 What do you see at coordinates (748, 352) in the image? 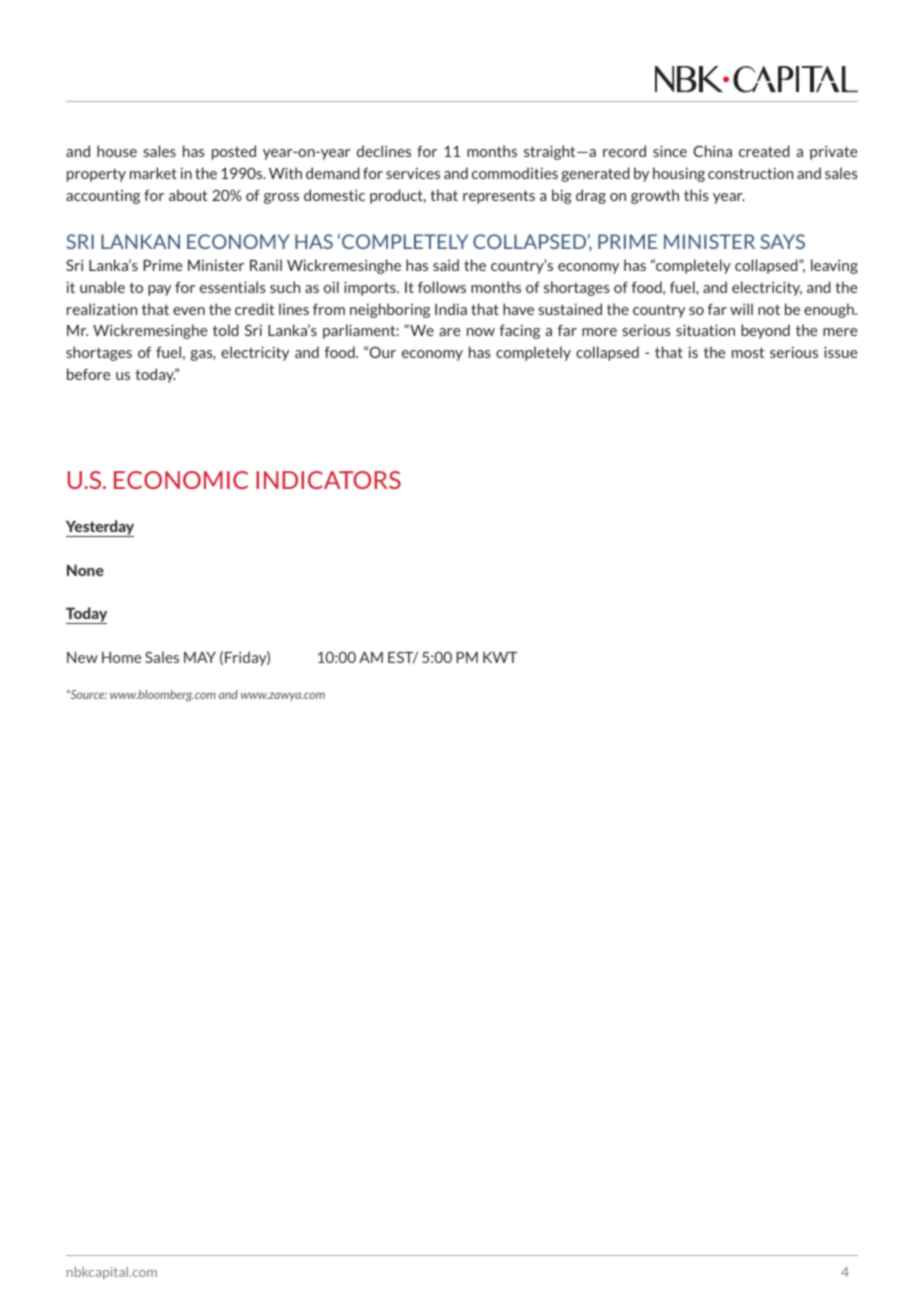
I see `most` at bounding box center [748, 352].
